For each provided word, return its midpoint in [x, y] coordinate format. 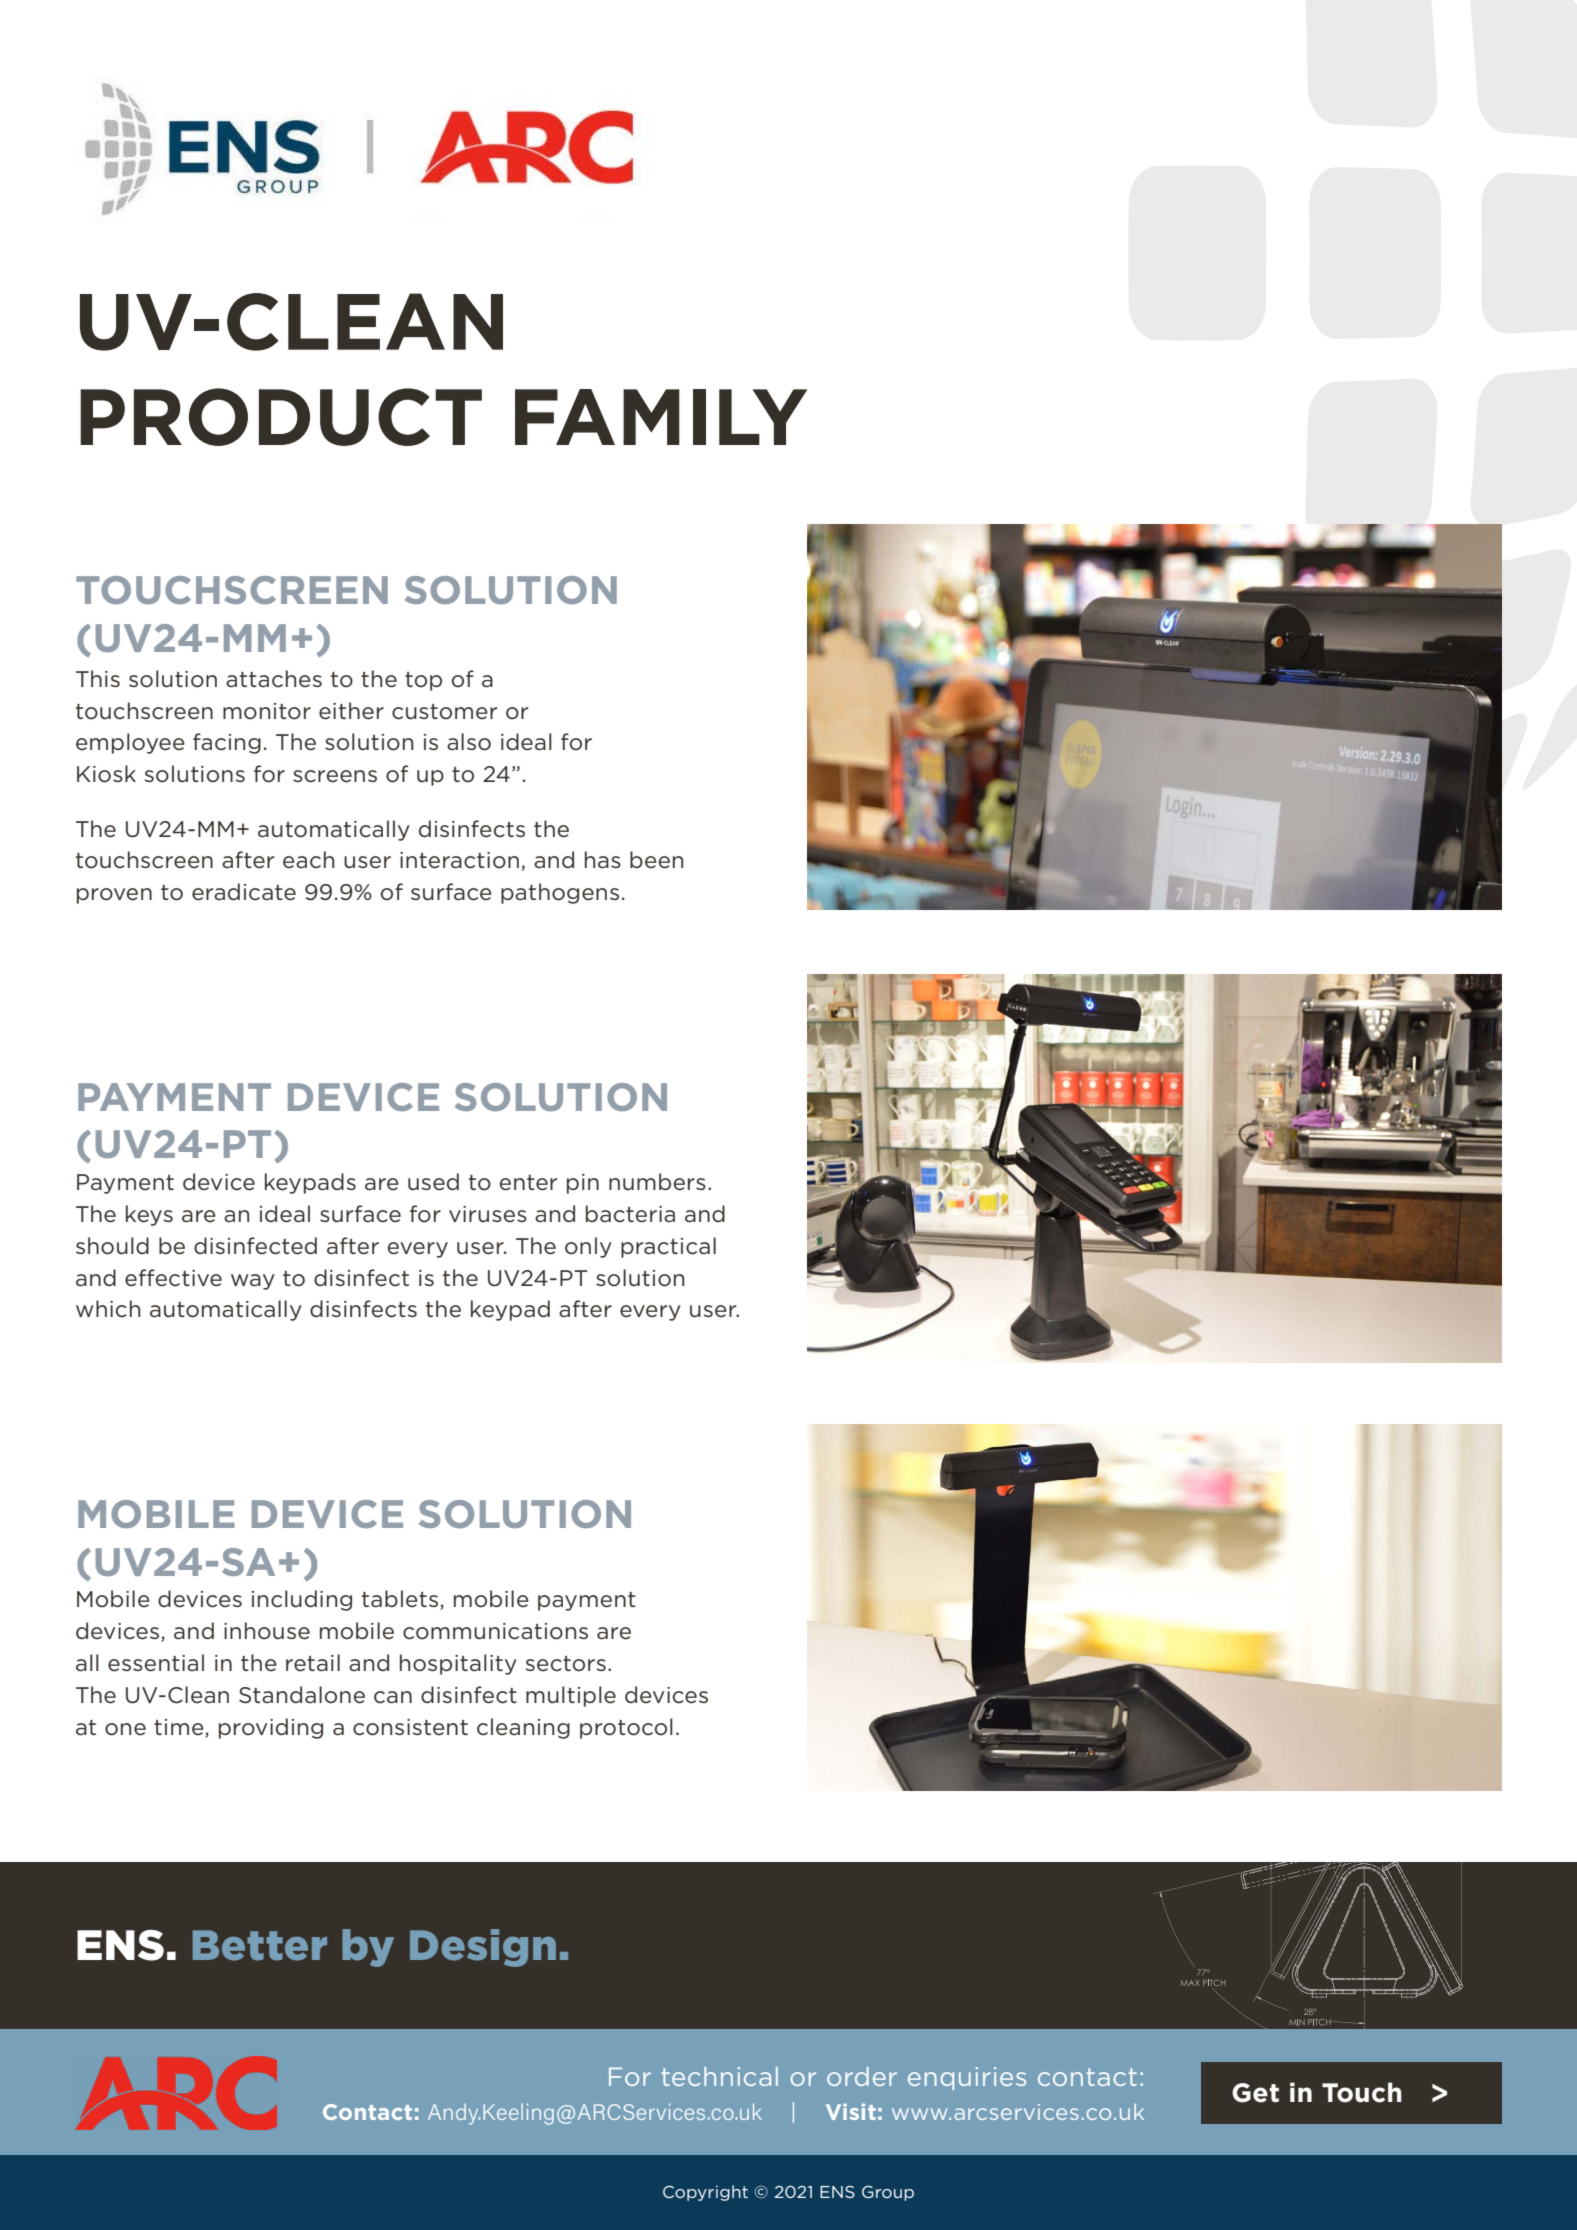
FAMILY [661, 417]
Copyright [705, 2193]
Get [1255, 2093]
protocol [626, 1728]
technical [719, 2076]
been [656, 860]
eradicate [244, 892]
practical [668, 1247]
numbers [657, 1182]
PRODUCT [281, 417]
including [302, 1600]
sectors [566, 1664]
